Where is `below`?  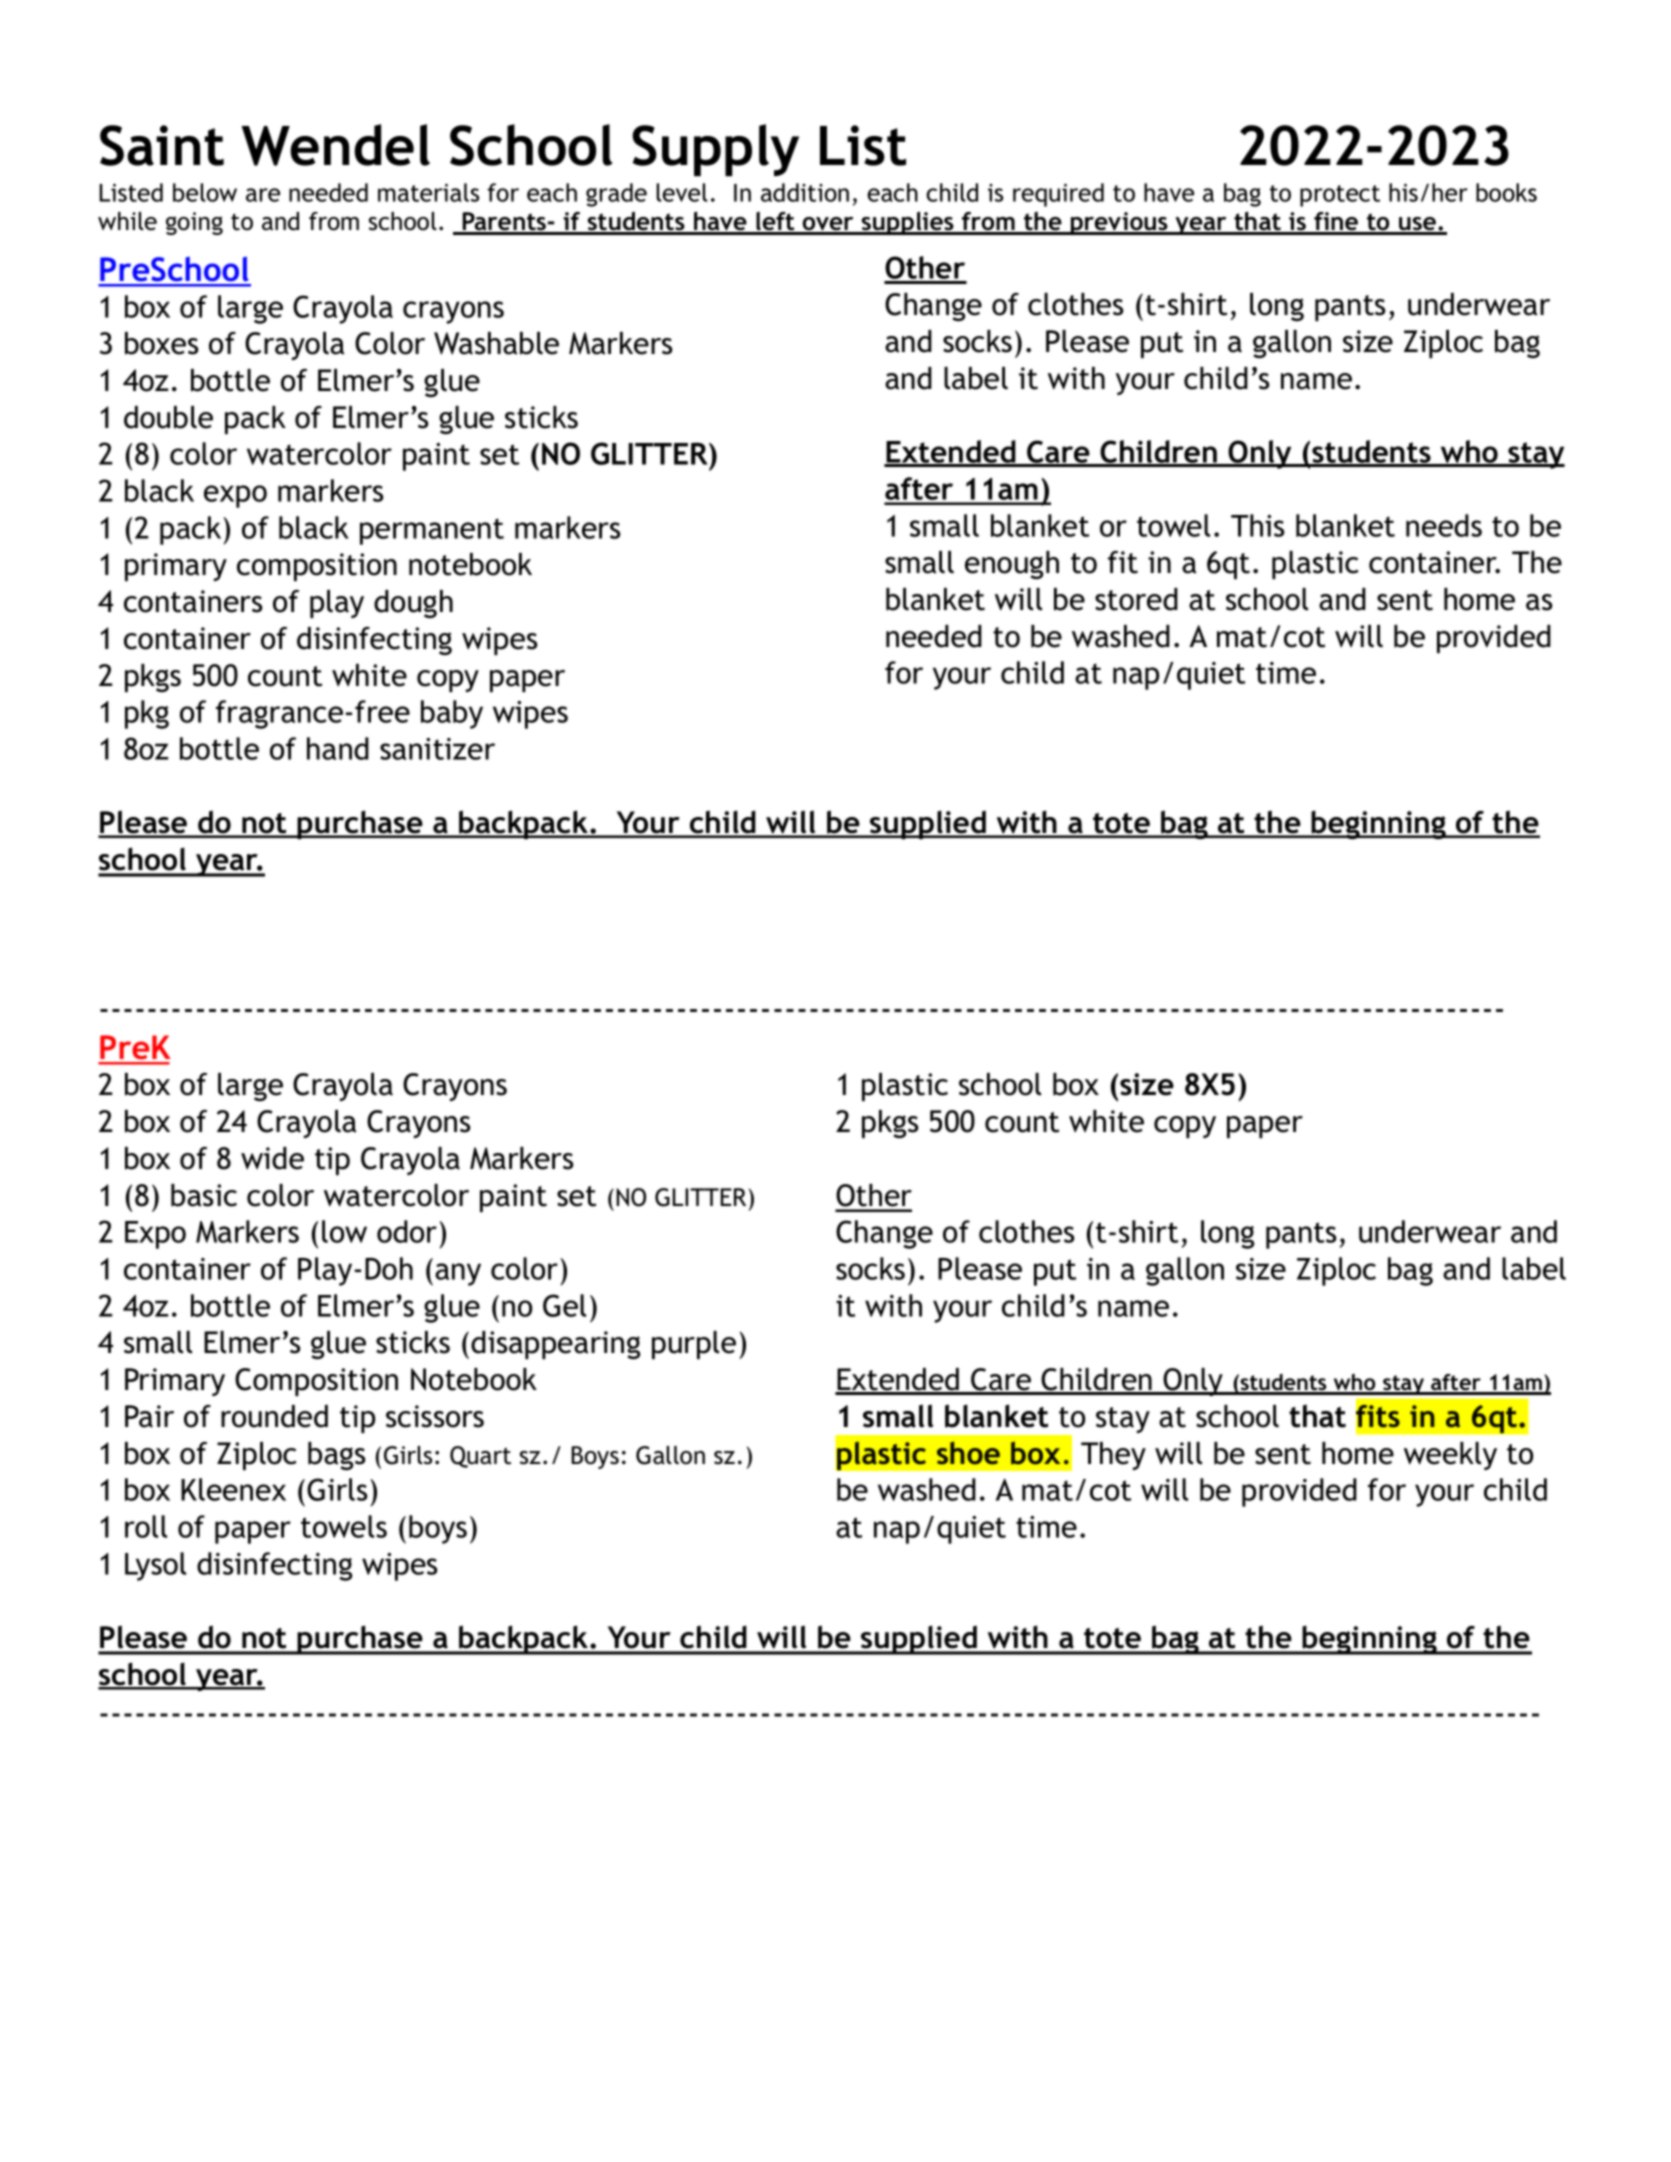 below is located at coordinates (205, 192).
